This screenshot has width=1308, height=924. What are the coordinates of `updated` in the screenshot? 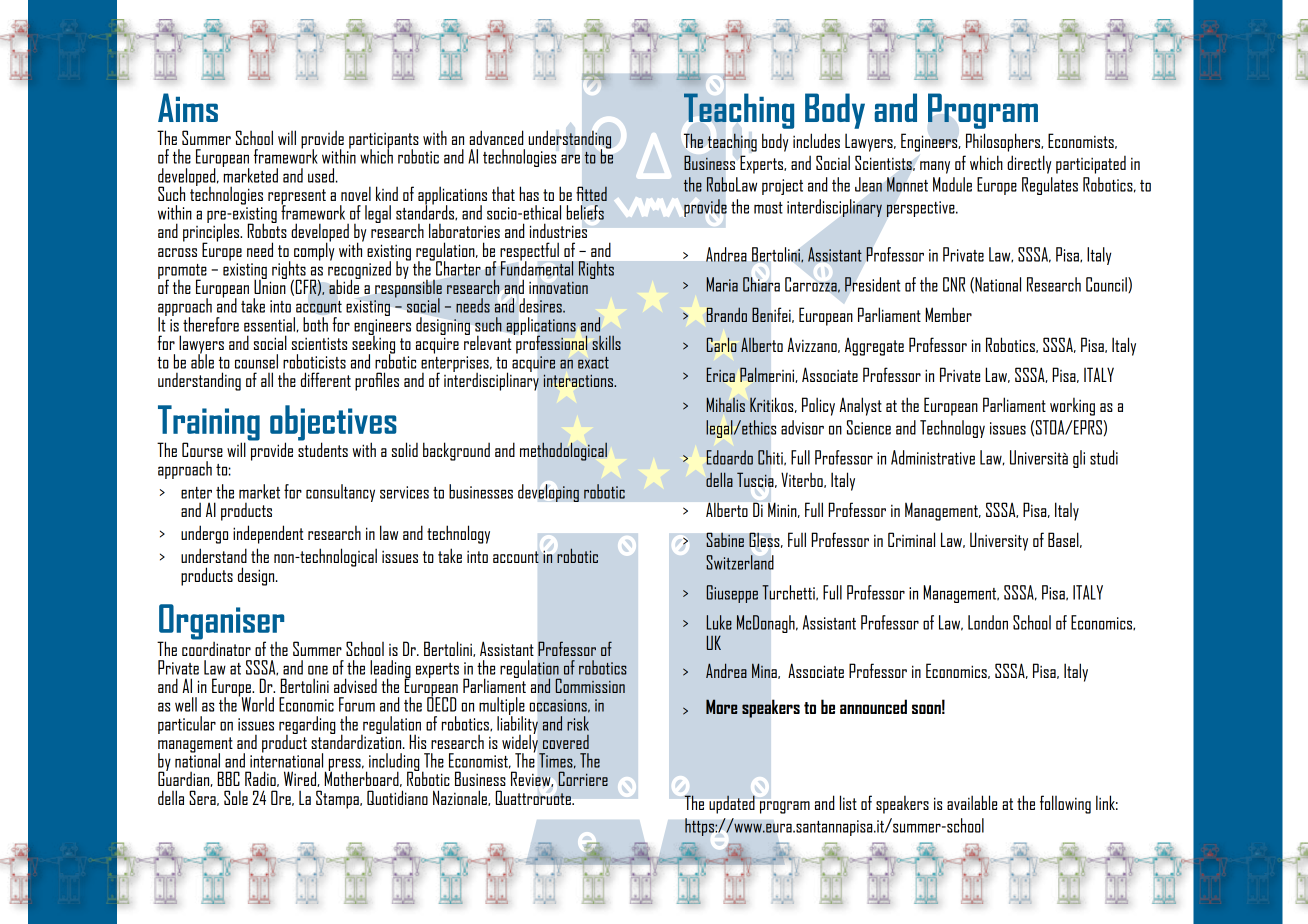 It's located at (732, 804).
